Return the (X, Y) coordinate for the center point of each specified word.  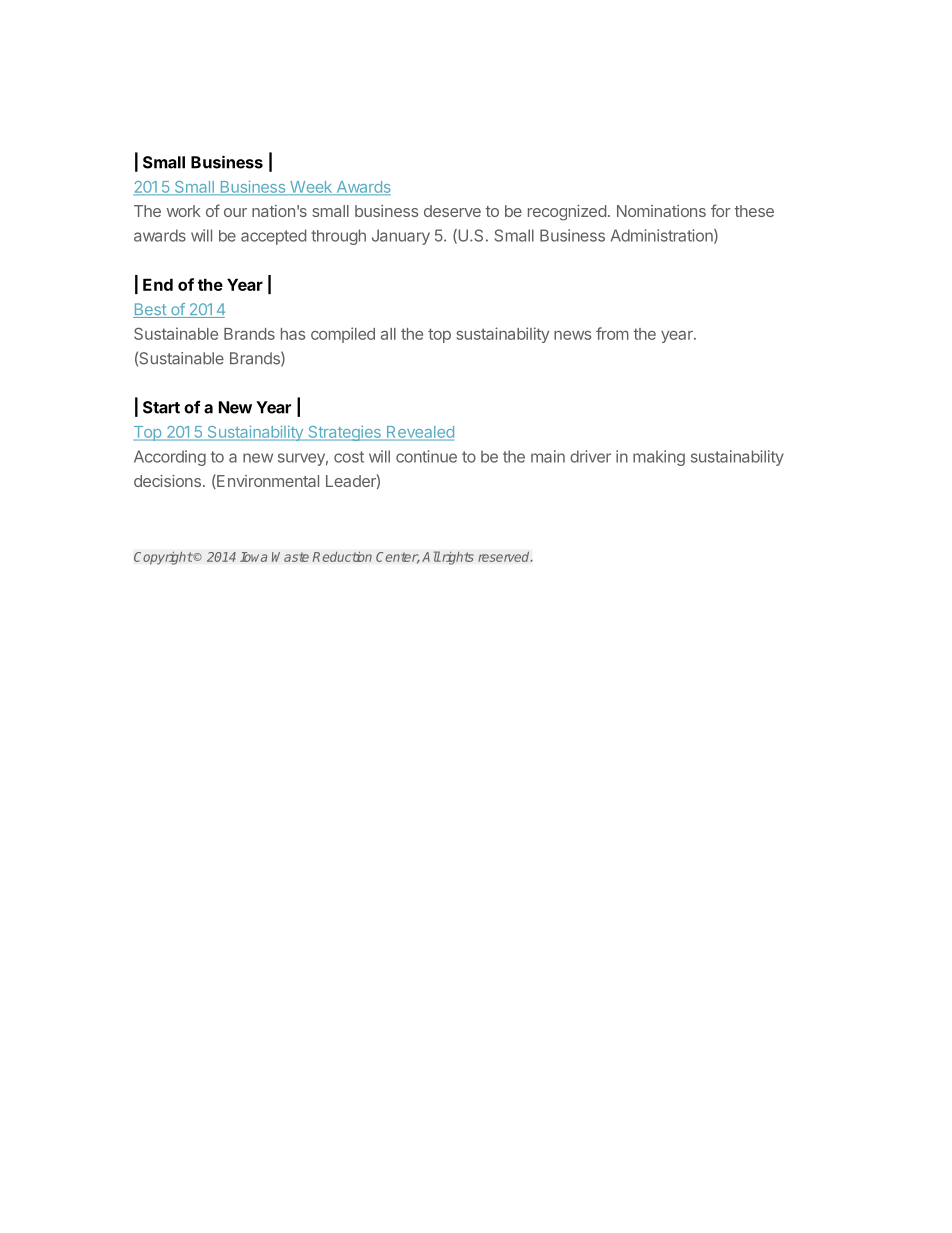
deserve (452, 211)
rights (457, 558)
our (235, 212)
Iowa (254, 557)
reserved (505, 556)
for (721, 210)
